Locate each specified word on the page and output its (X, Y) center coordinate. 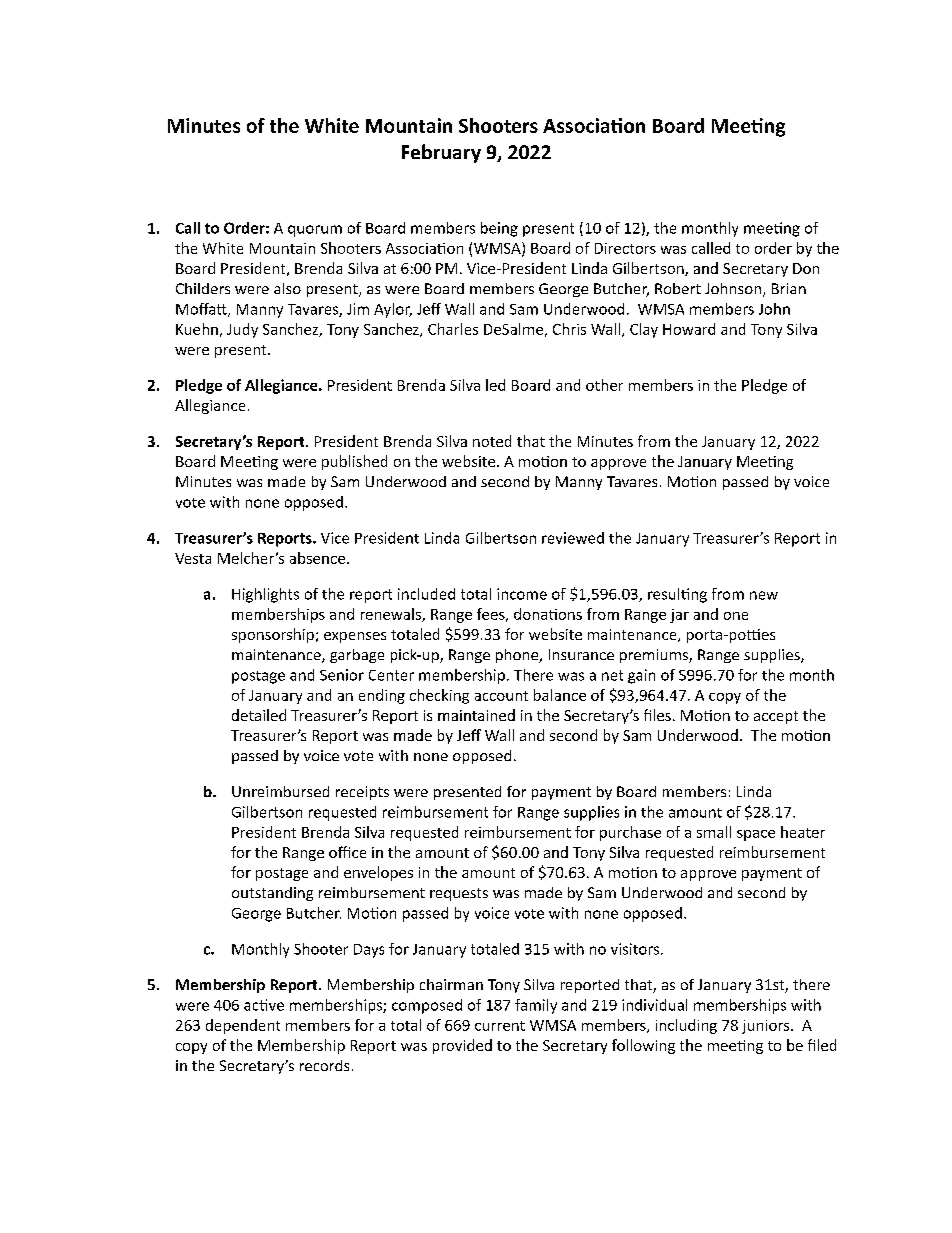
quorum (315, 231)
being (499, 229)
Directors (625, 248)
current (500, 1026)
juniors (767, 1027)
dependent (243, 1026)
